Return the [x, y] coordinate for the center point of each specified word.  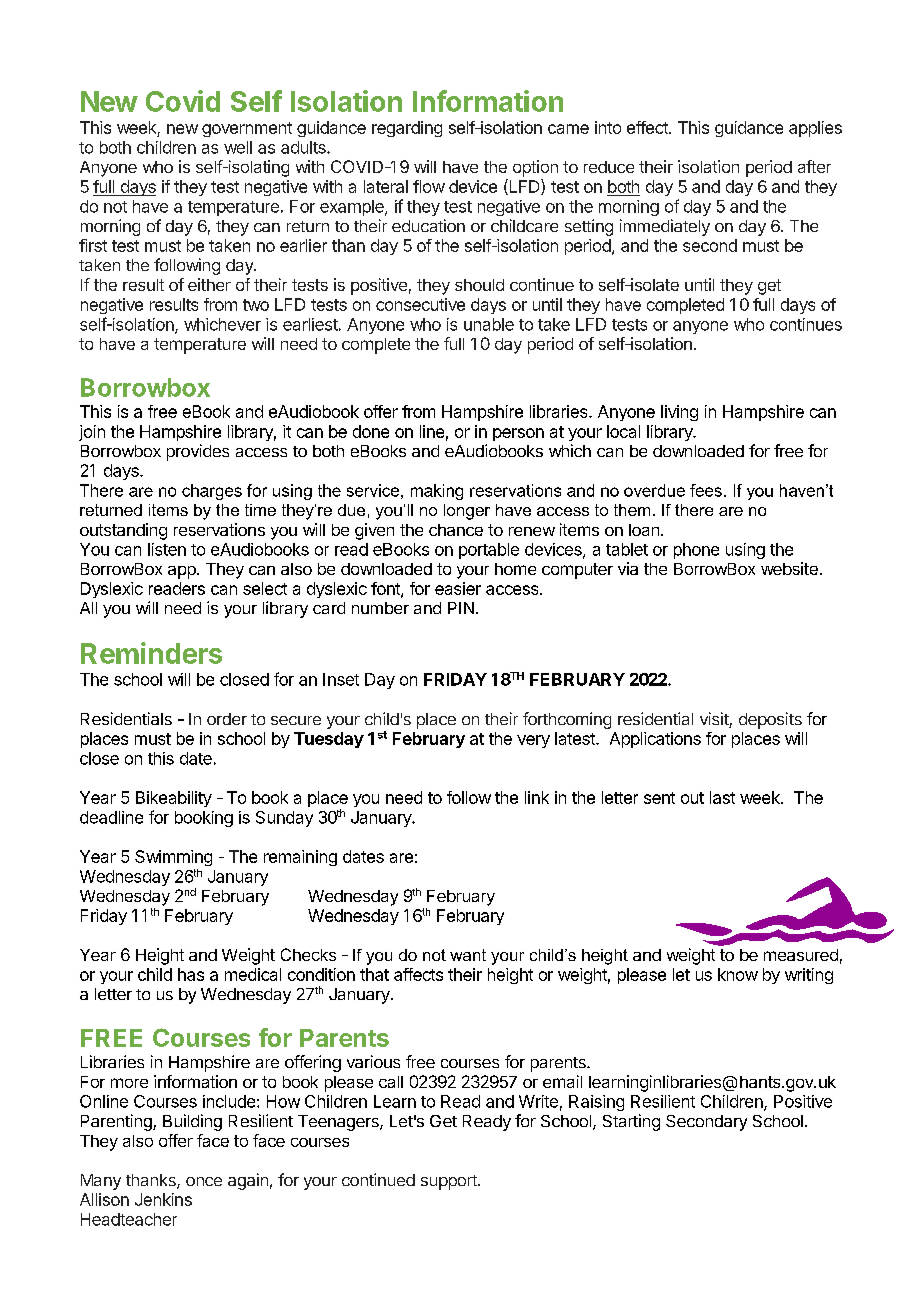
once [204, 1181]
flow [429, 186]
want [468, 955]
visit [715, 720]
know [738, 974]
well [238, 147]
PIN [461, 608]
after [814, 166]
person [518, 434]
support [450, 1182]
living [679, 413]
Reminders [151, 653]
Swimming [173, 858]
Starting [631, 1122]
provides [198, 452]
